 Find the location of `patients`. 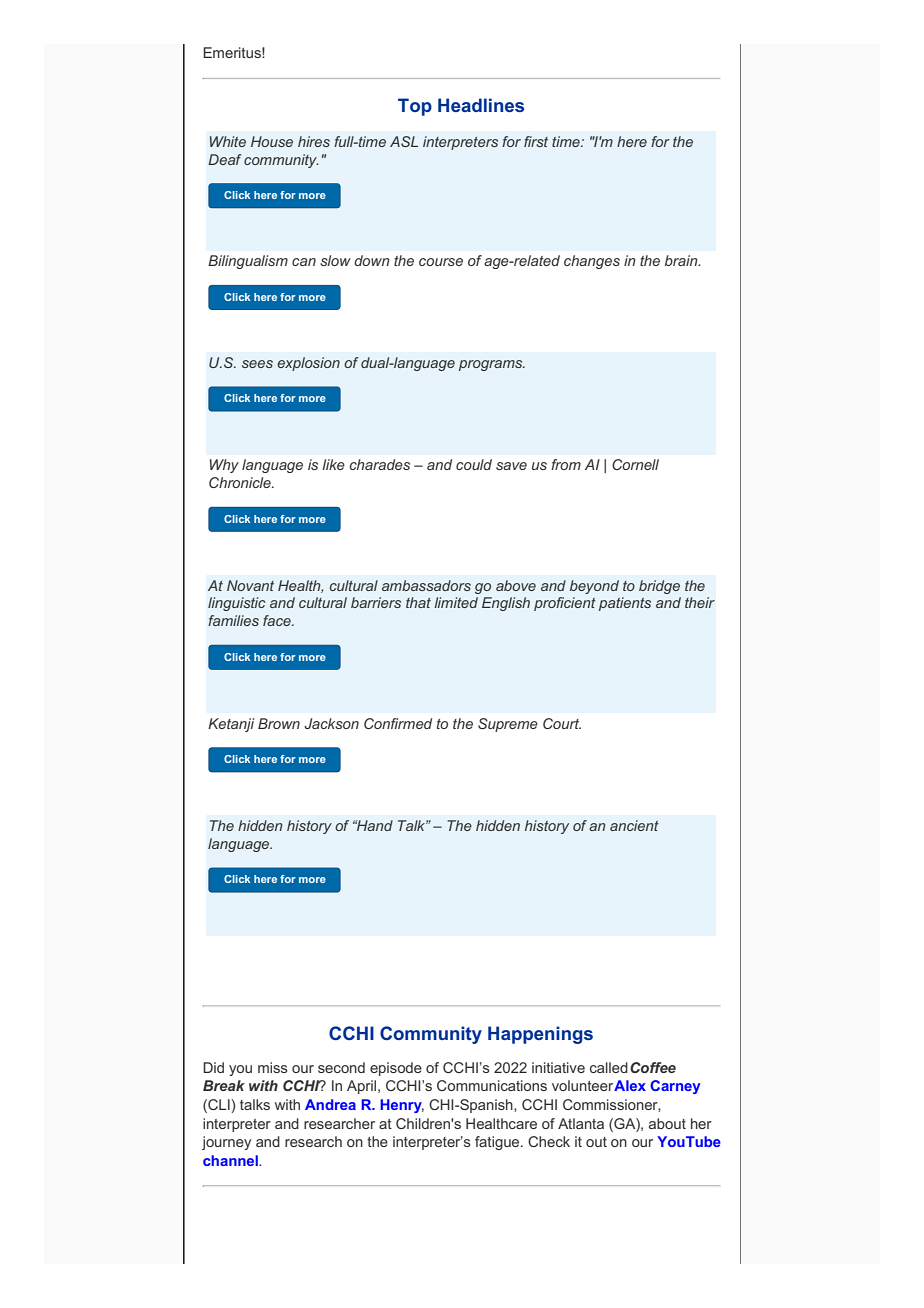

patients is located at coordinates (625, 604).
